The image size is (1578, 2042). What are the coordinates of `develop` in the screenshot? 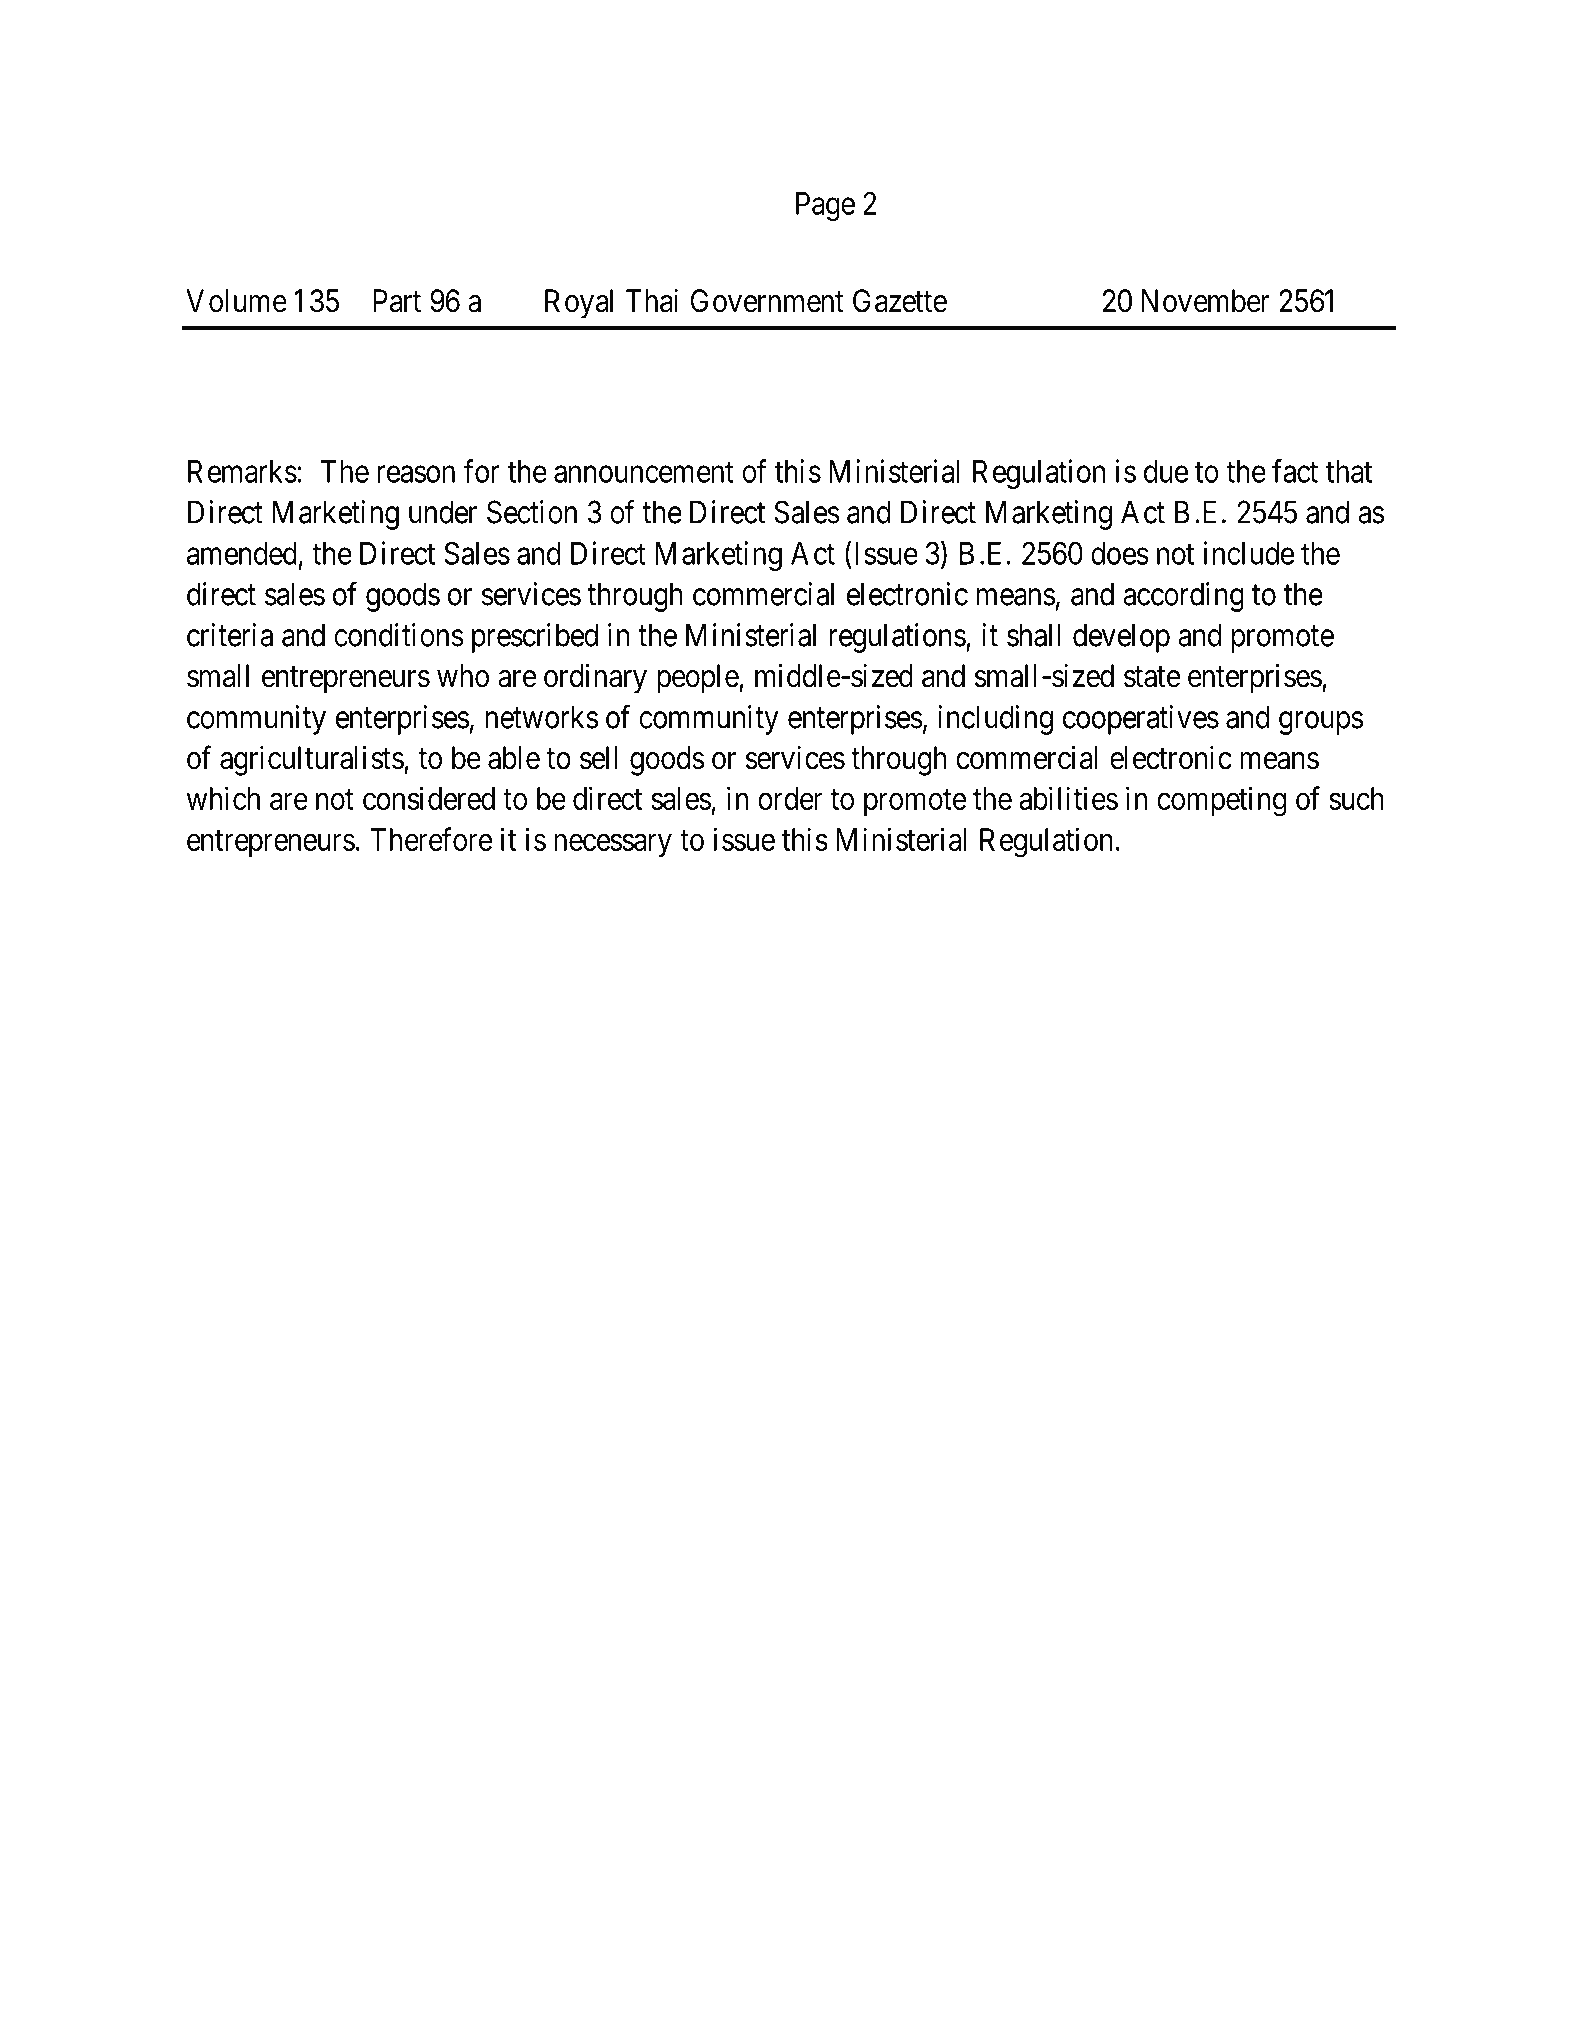 It's located at (1121, 638).
